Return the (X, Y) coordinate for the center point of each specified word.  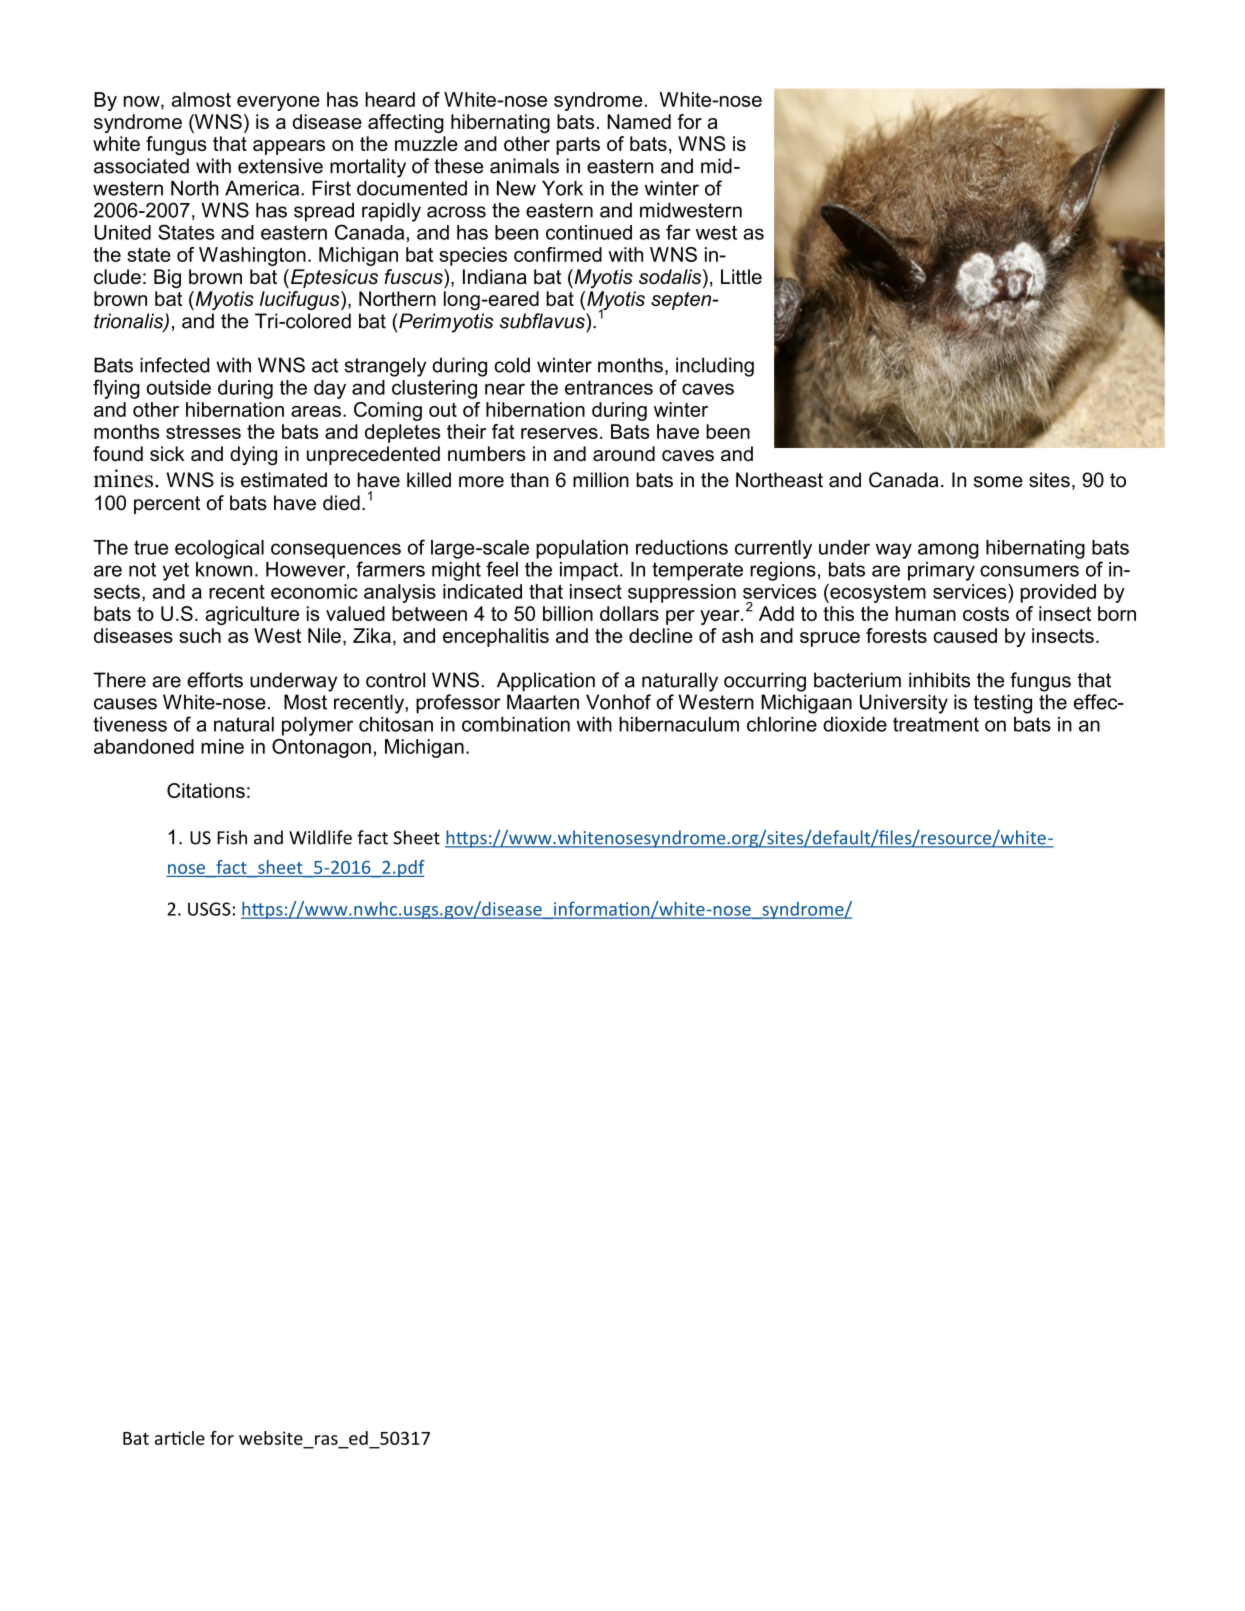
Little (741, 276)
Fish (232, 837)
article (180, 1438)
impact (590, 571)
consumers (1029, 571)
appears (289, 147)
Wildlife (320, 837)
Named (639, 121)
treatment (936, 724)
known (224, 569)
